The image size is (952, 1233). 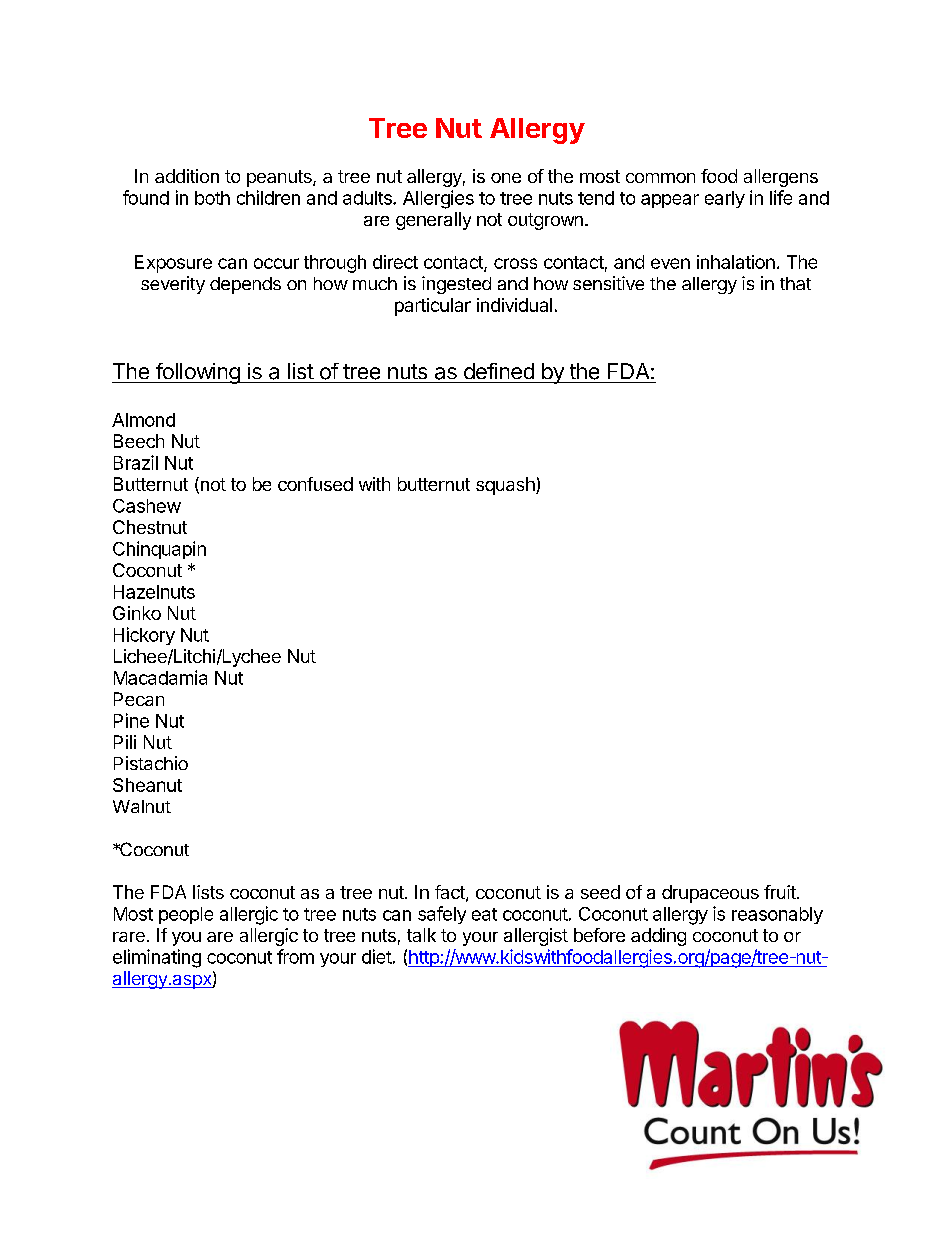 I want to click on drupaceous, so click(x=710, y=894).
